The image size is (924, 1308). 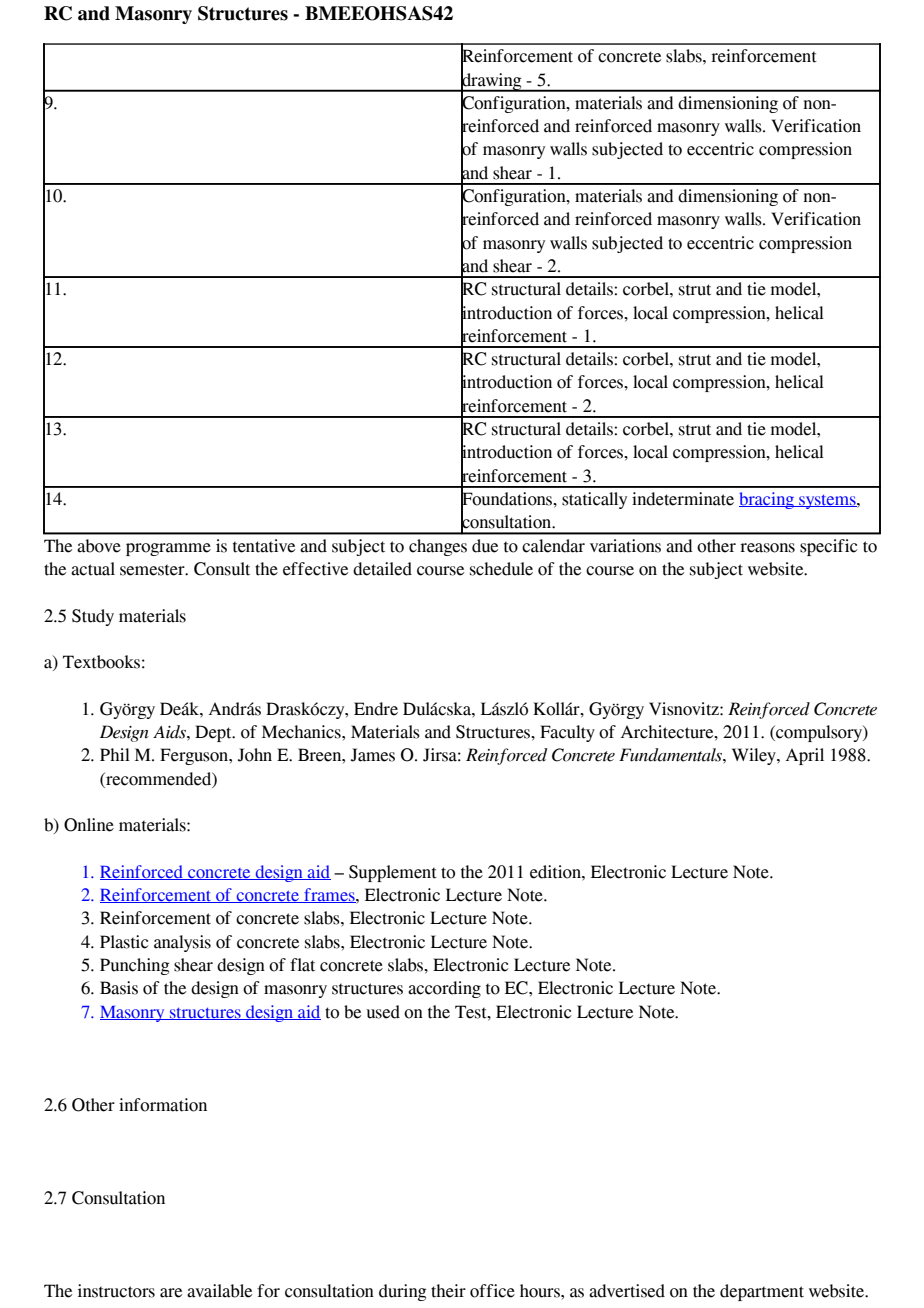 What do you see at coordinates (195, 756) in the screenshot?
I see `Ferguson` at bounding box center [195, 756].
